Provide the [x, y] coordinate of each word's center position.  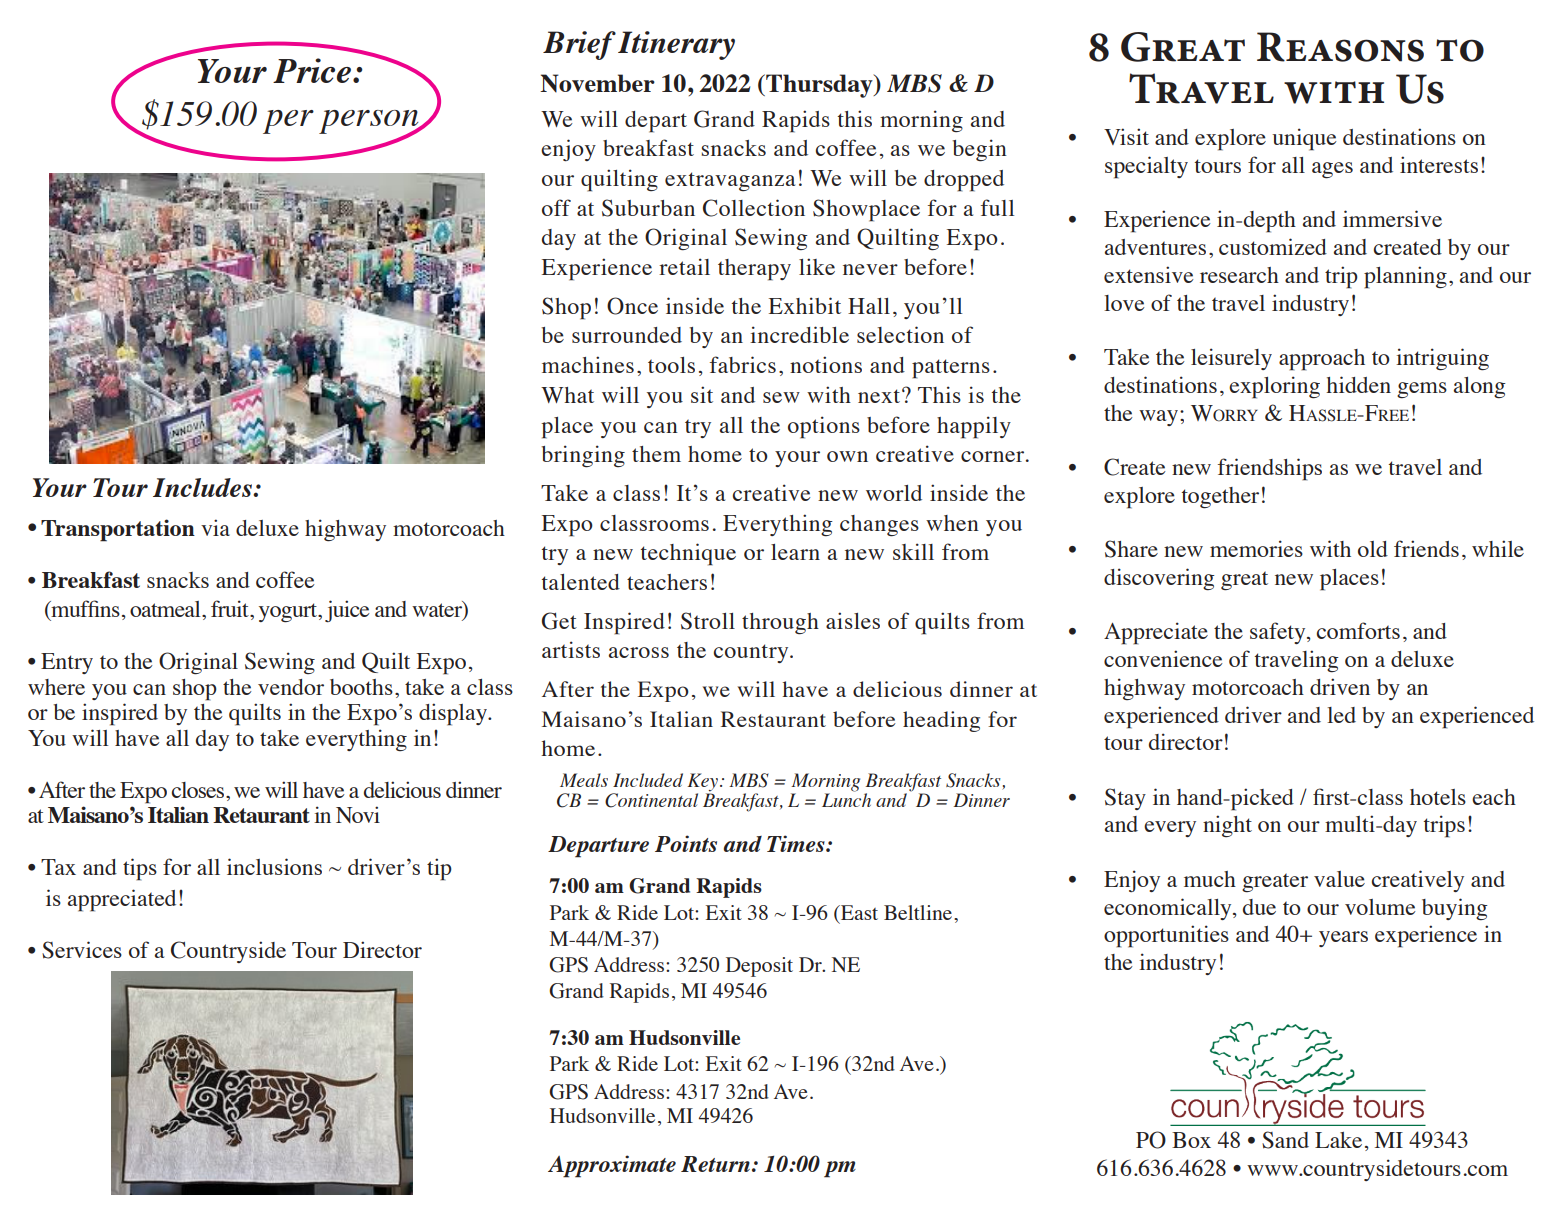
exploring [1274, 387]
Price [312, 70]
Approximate [612, 1166]
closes [198, 790]
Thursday [819, 86]
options [824, 427]
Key [704, 783]
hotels [1438, 797]
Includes [203, 487]
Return [715, 1164]
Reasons [1340, 47]
